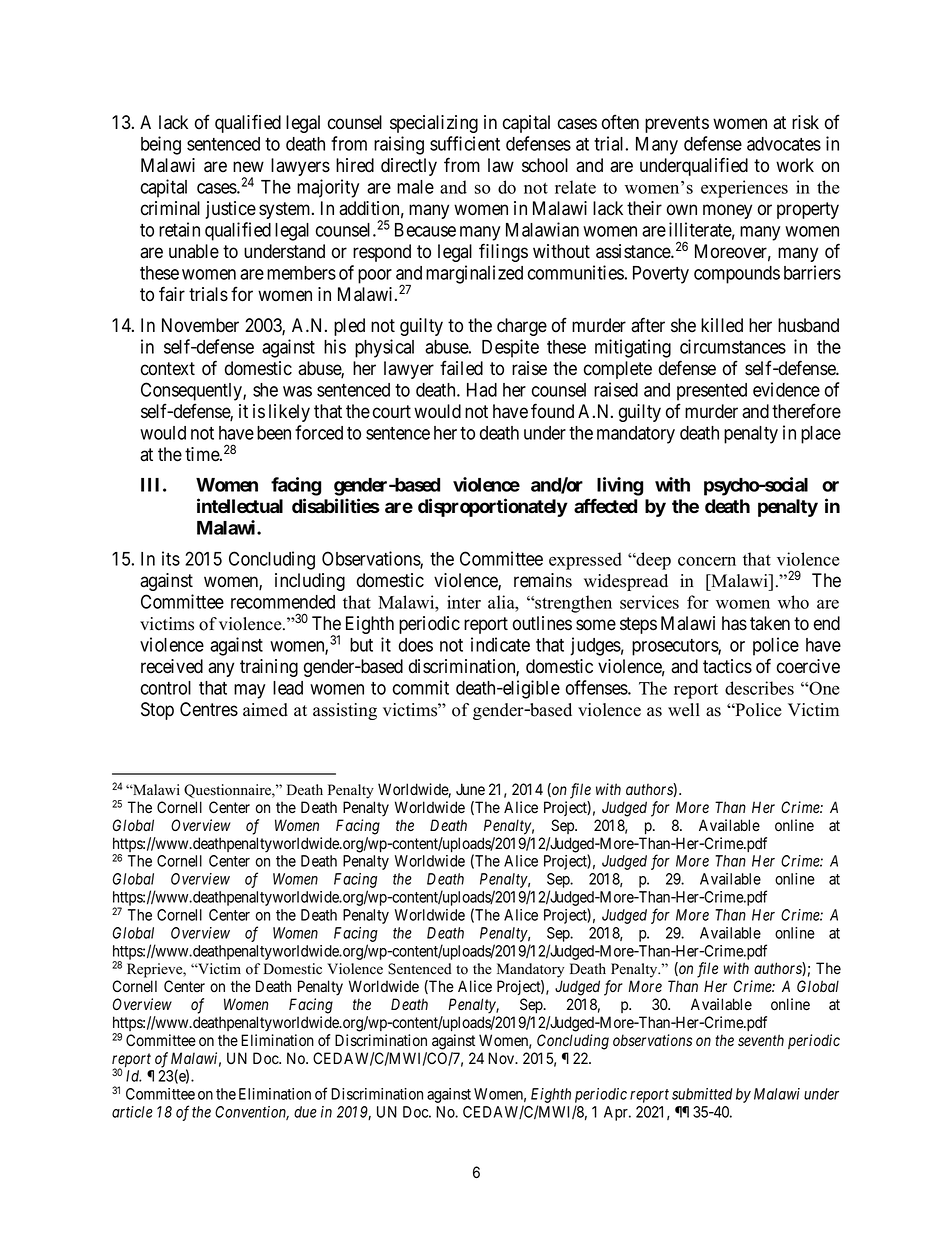 This document has height=1233, width=952. What do you see at coordinates (493, 507) in the document?
I see `disproportionately` at bounding box center [493, 507].
